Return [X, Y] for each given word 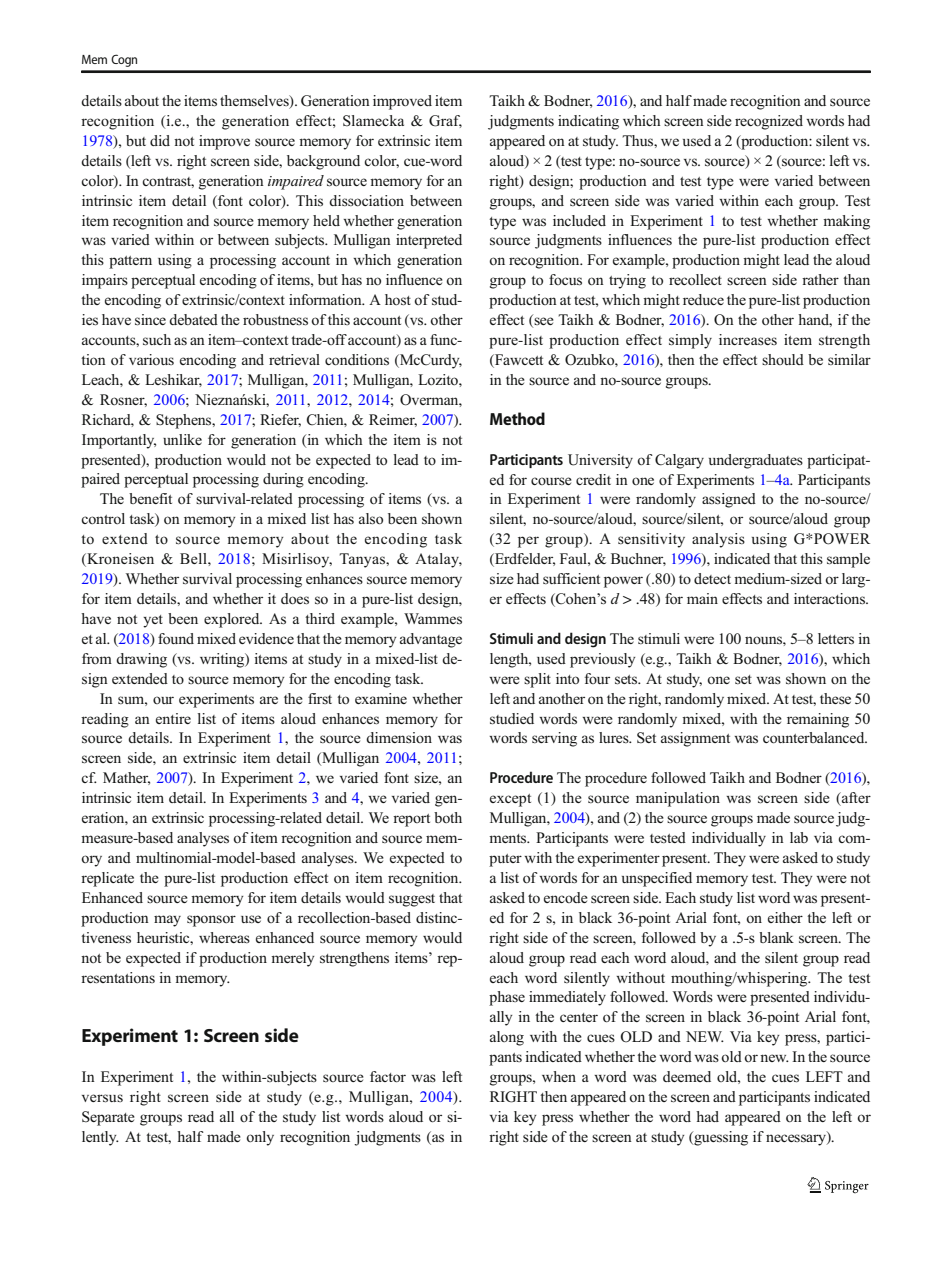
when [559, 1076]
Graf [445, 121]
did [160, 140]
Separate [108, 1118]
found [176, 639]
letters [836, 639]
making [846, 222]
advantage [431, 640]
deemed [687, 1076]
